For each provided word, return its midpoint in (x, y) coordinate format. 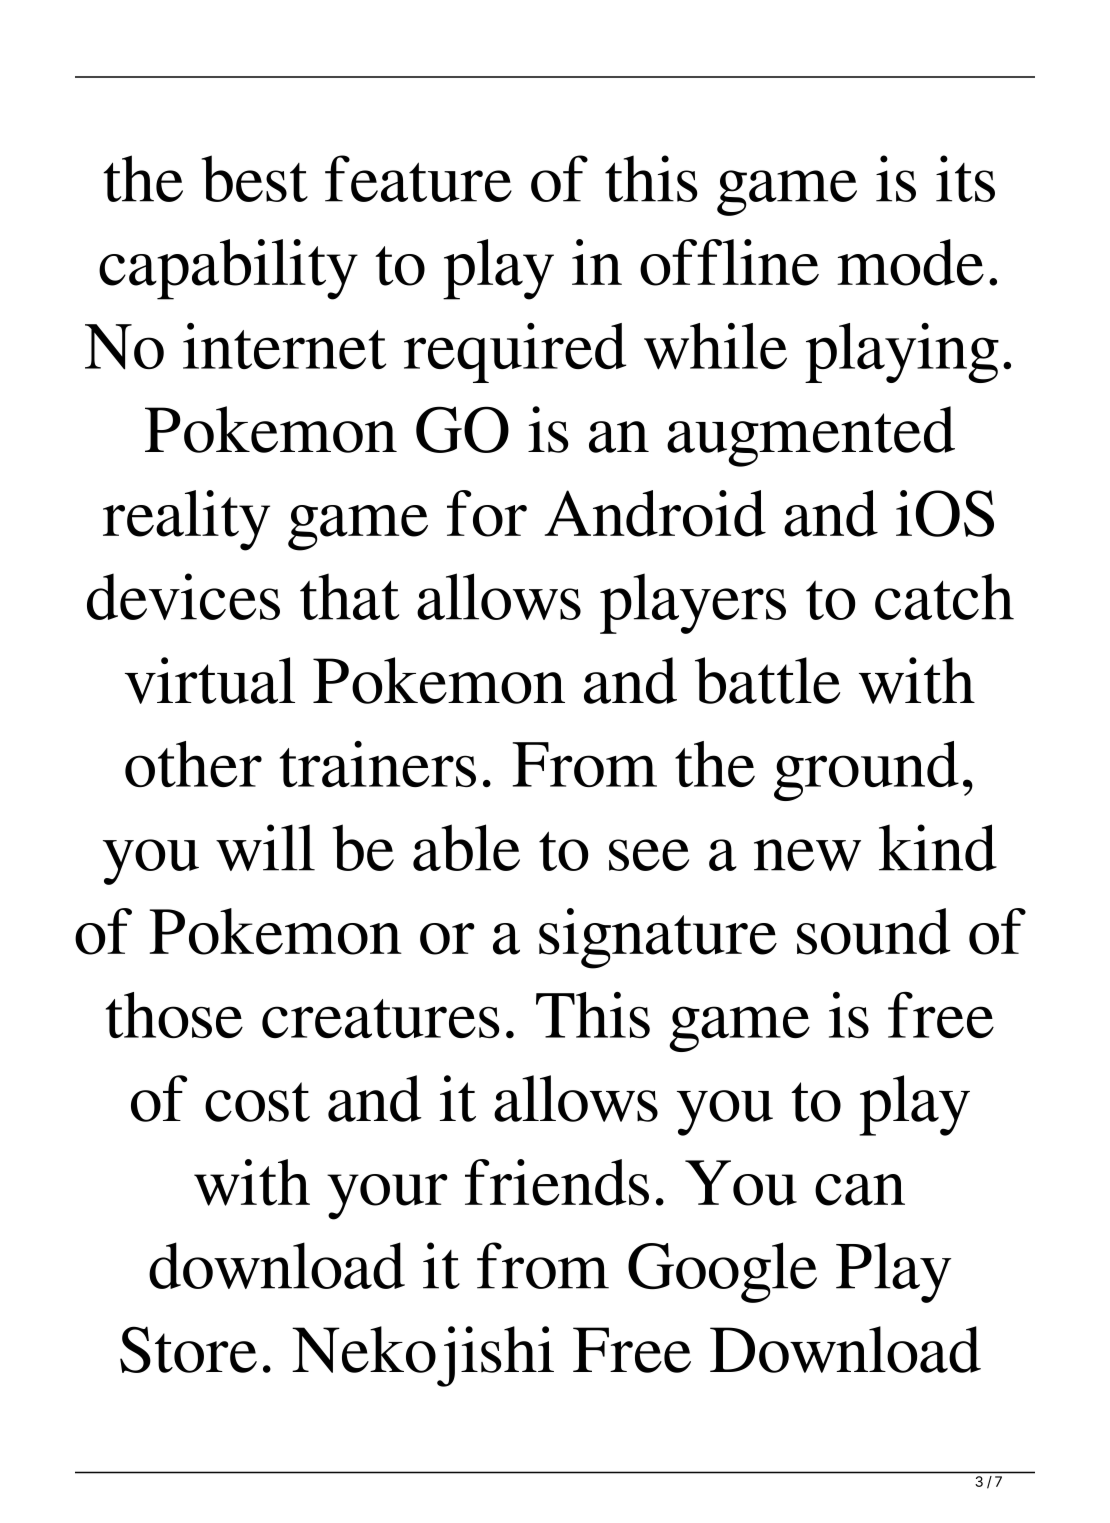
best (255, 178)
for (487, 513)
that (349, 596)
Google (722, 1272)
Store (188, 1349)
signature (658, 938)
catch (944, 596)
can (860, 1190)
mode (910, 262)
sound (874, 931)
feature (418, 178)
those (174, 1015)
